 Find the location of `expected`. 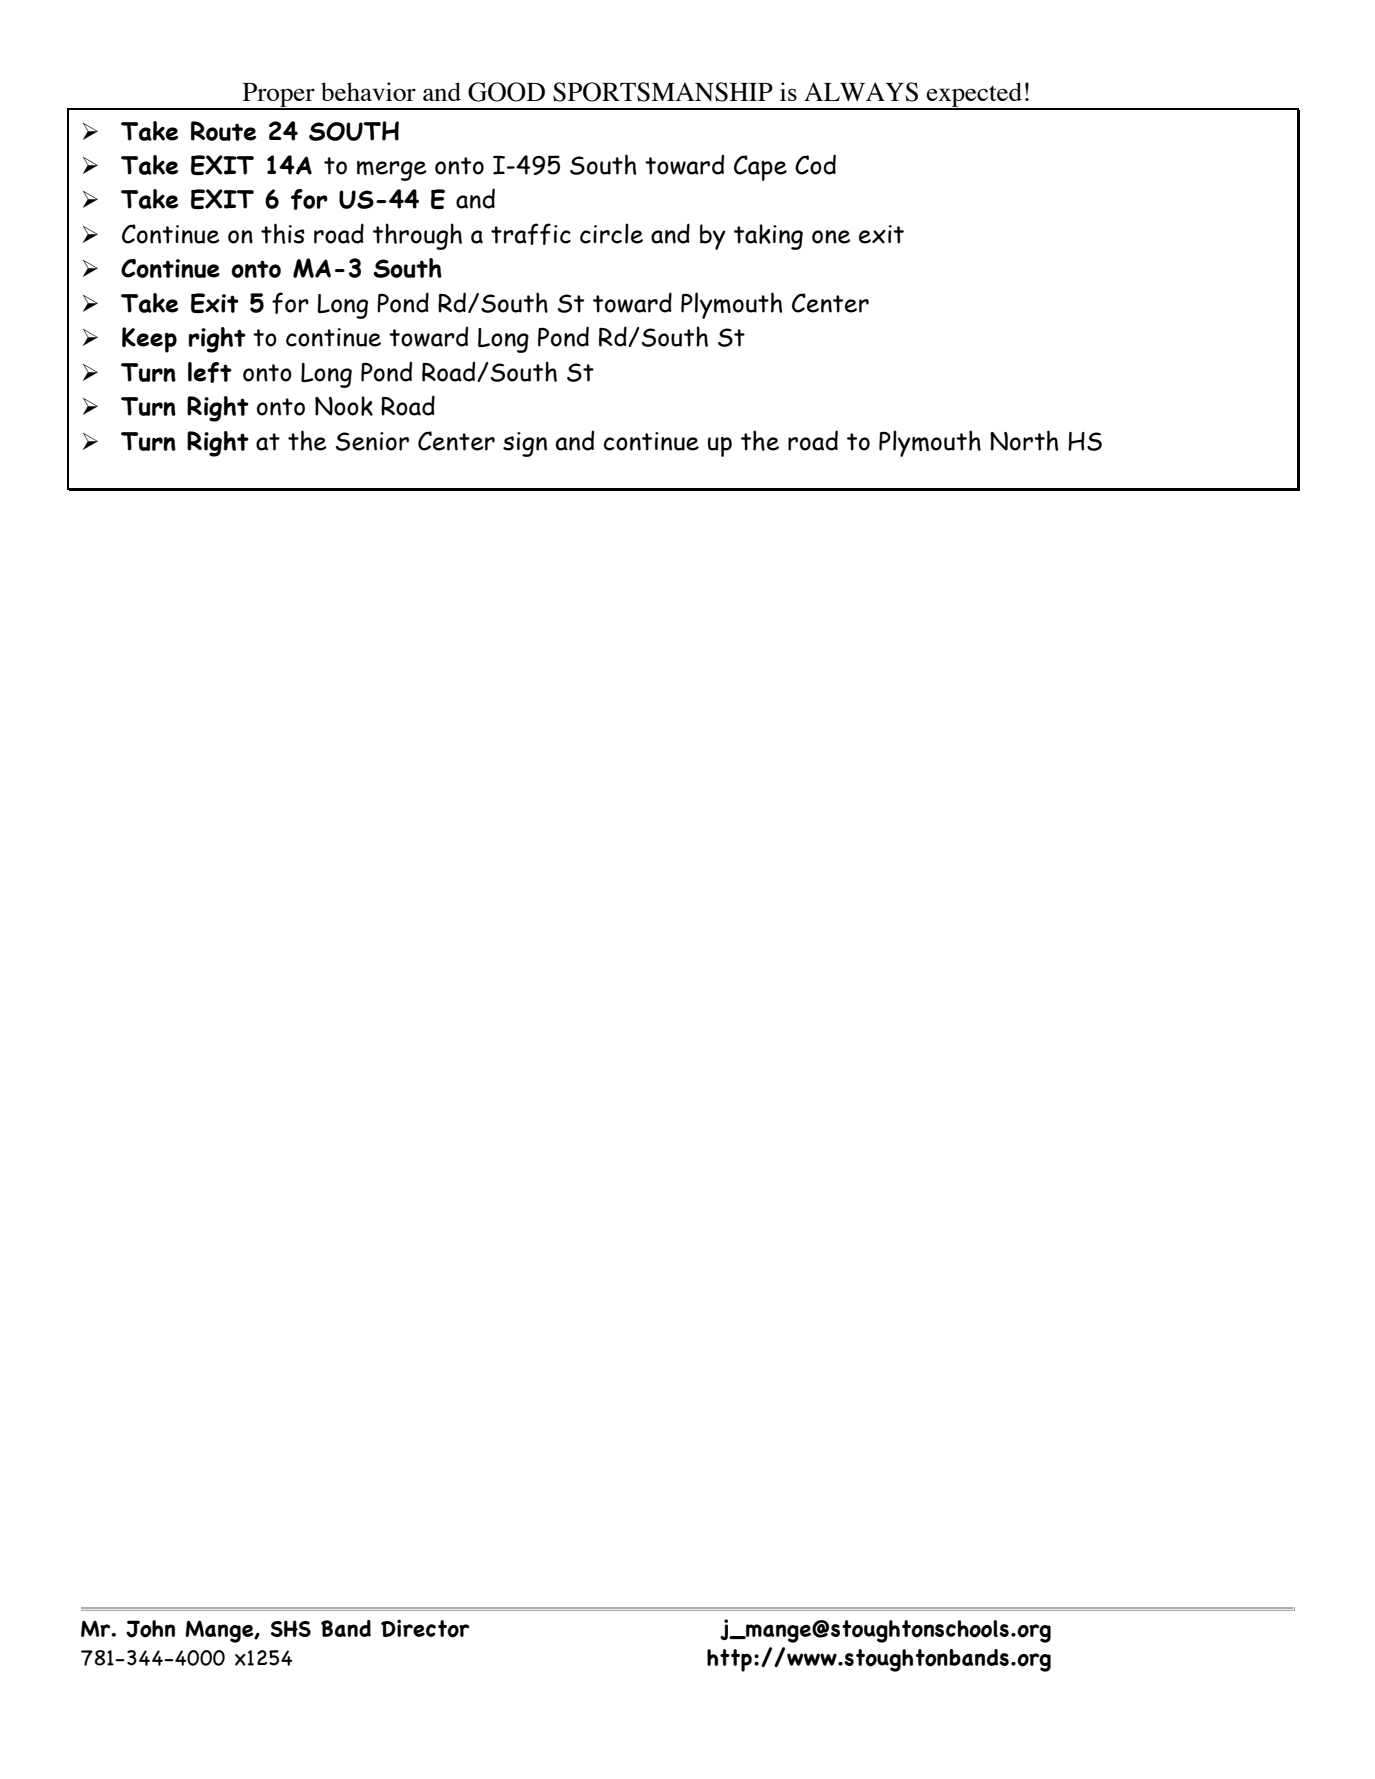

expected is located at coordinates (974, 95).
